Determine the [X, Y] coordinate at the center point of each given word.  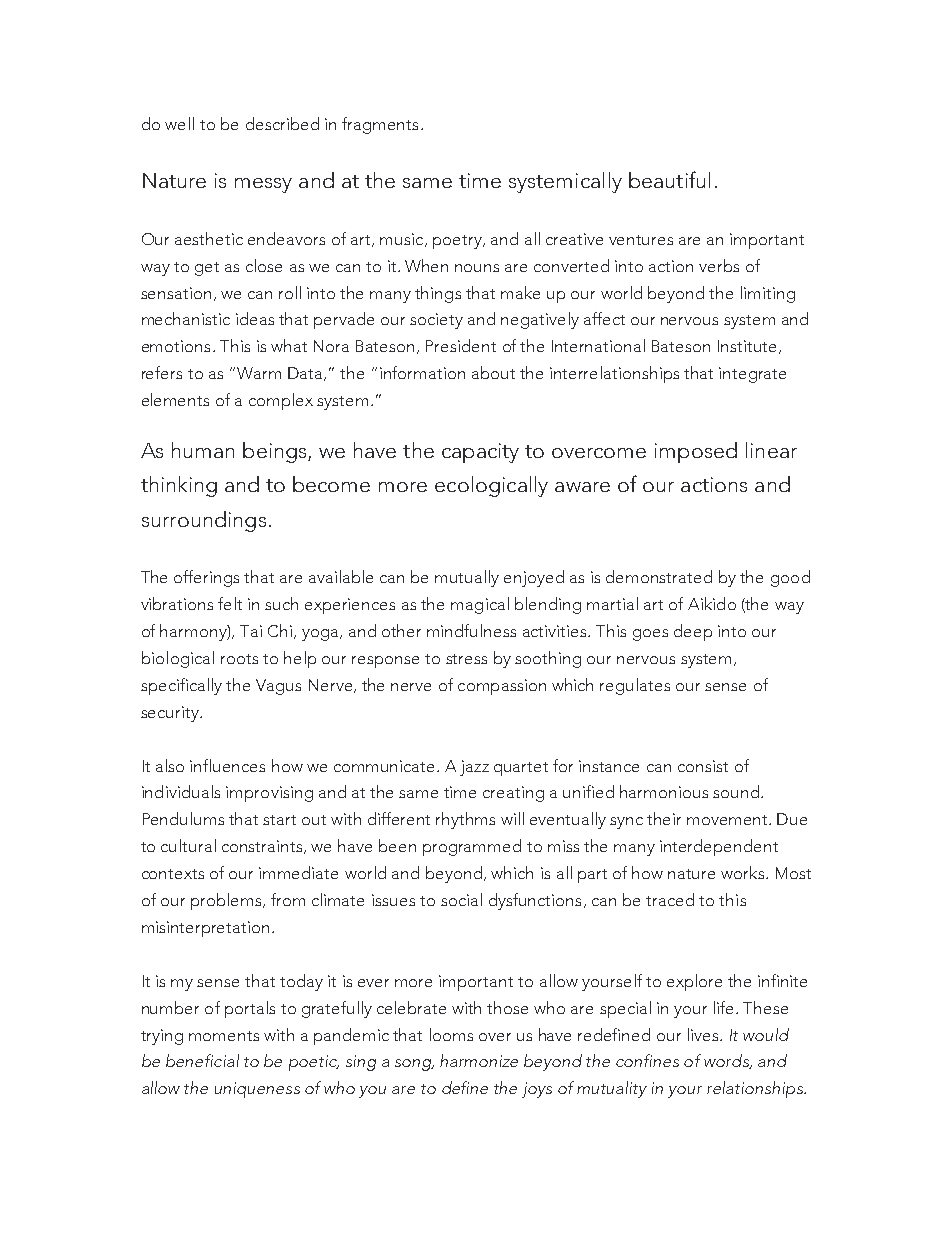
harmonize [479, 1060]
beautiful [669, 179]
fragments [380, 125]
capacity [480, 453]
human [203, 450]
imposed [696, 452]
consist [703, 766]
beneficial [202, 1060]
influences [227, 765]
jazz [474, 768]
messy [263, 185]
